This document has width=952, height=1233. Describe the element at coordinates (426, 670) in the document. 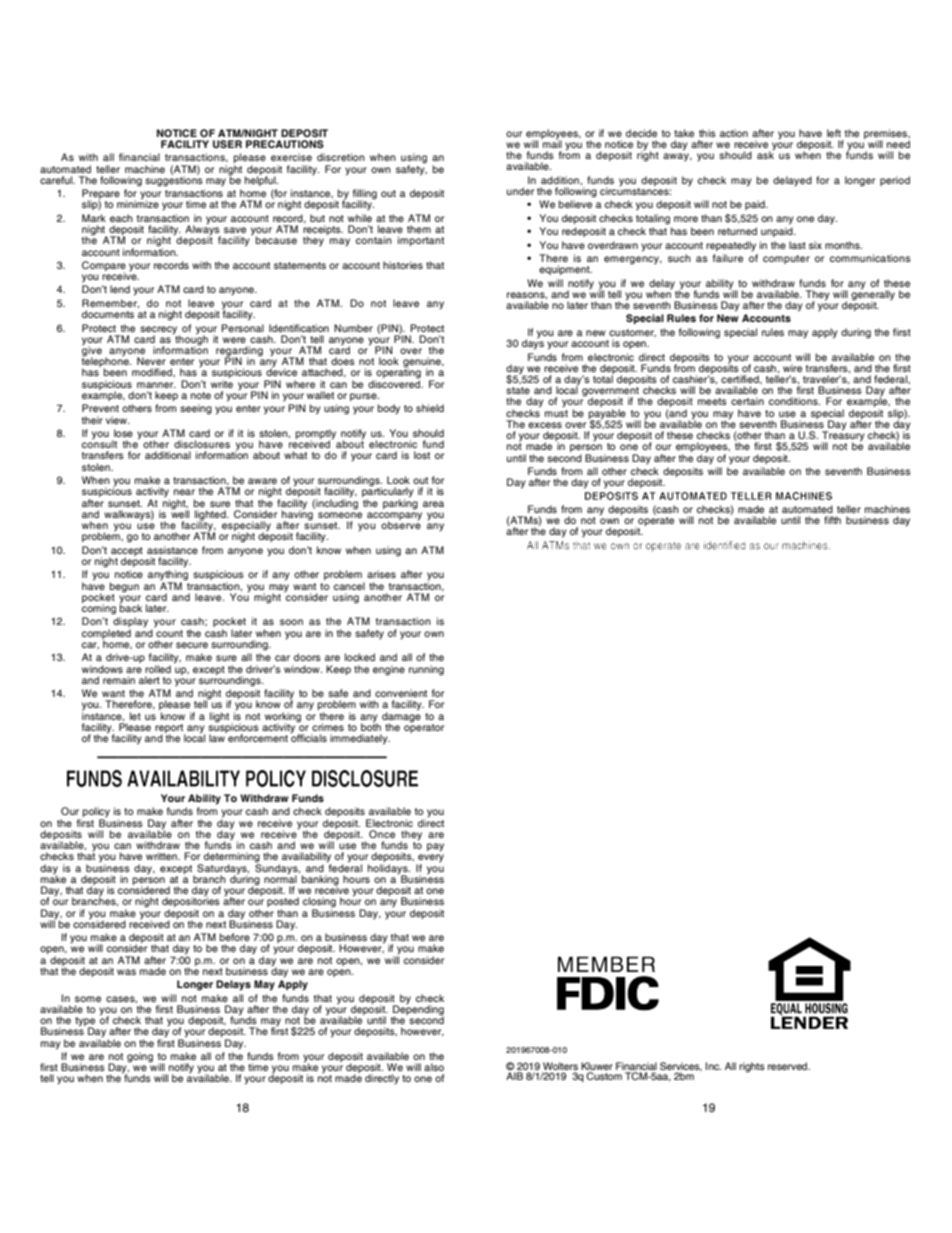

I see `running` at that location.
